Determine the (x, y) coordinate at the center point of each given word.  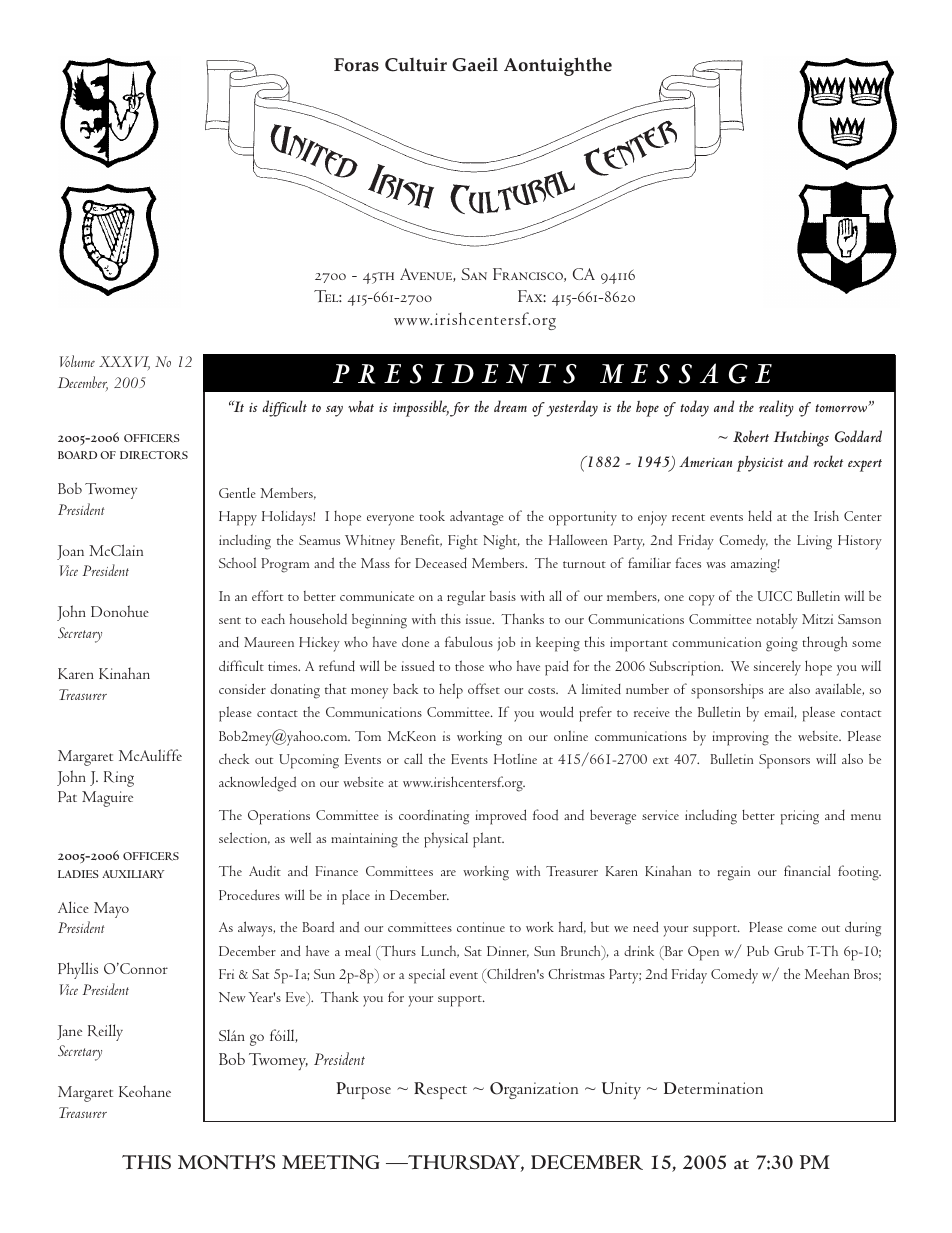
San (474, 274)
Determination (713, 1088)
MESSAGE (686, 373)
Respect (440, 1090)
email (780, 712)
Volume (77, 361)
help (451, 691)
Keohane (145, 1091)
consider (242, 689)
